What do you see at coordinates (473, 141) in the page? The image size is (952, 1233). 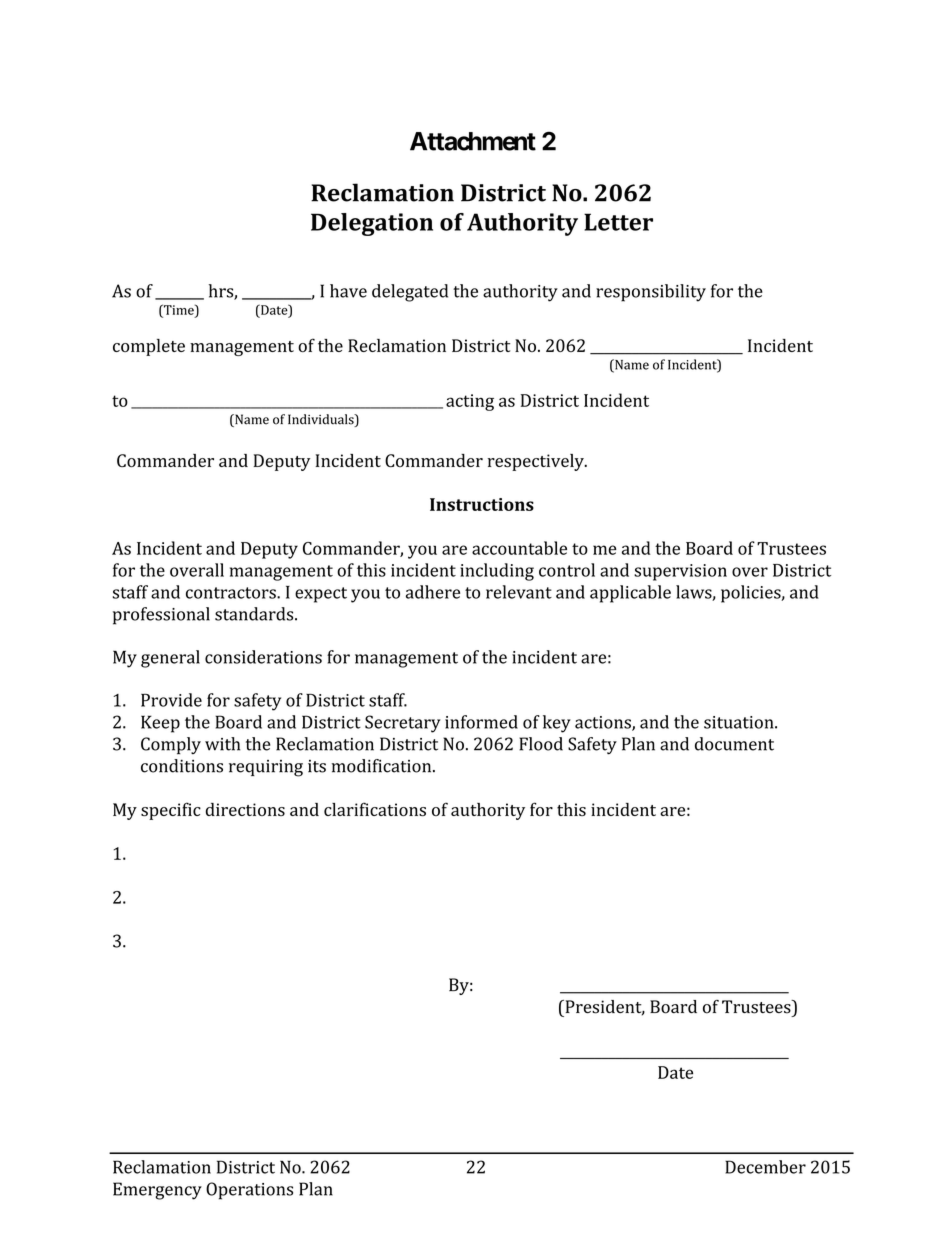 I see `Attachment` at bounding box center [473, 141].
